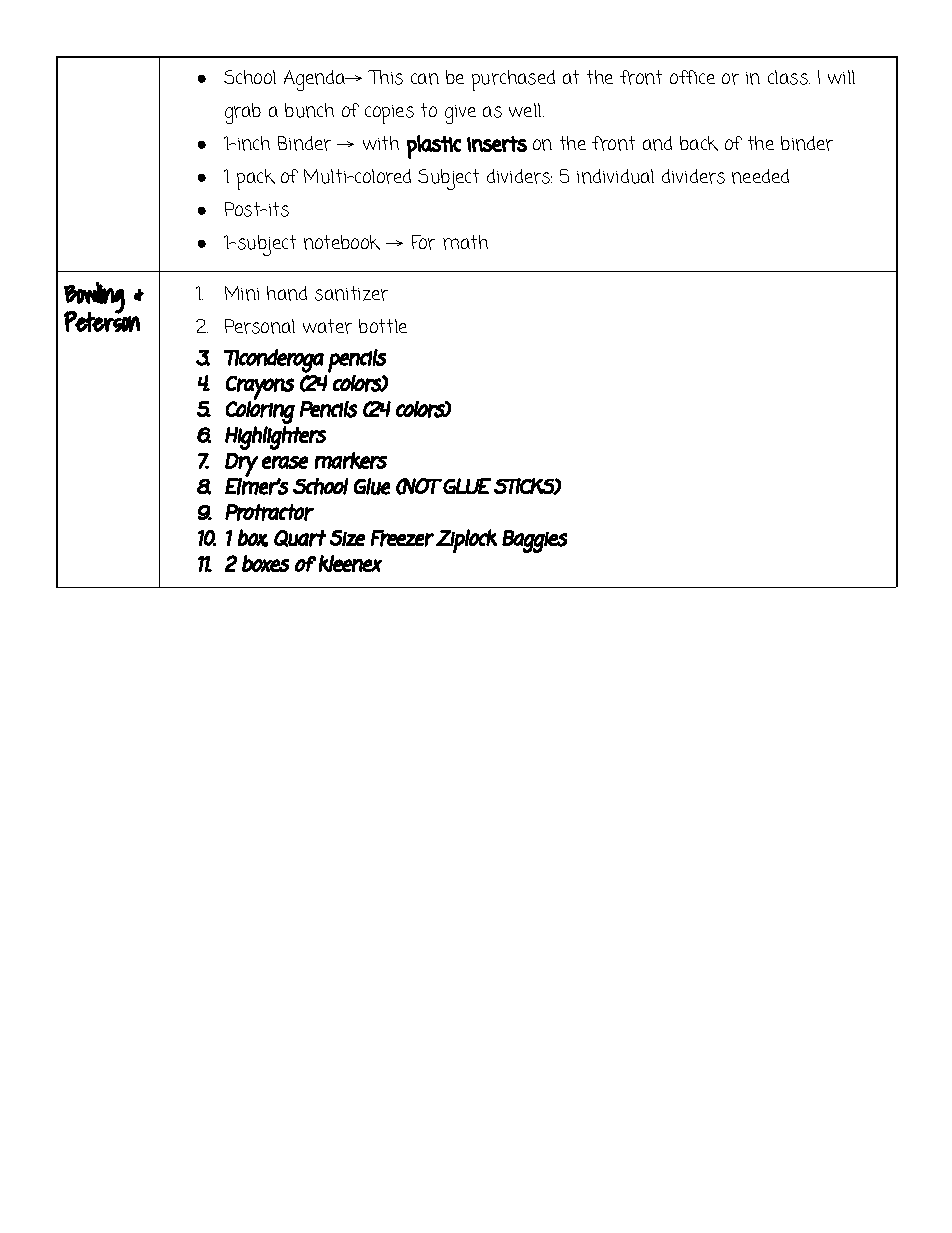 The width and height of the image is (952, 1233). I want to click on class, so click(789, 77).
